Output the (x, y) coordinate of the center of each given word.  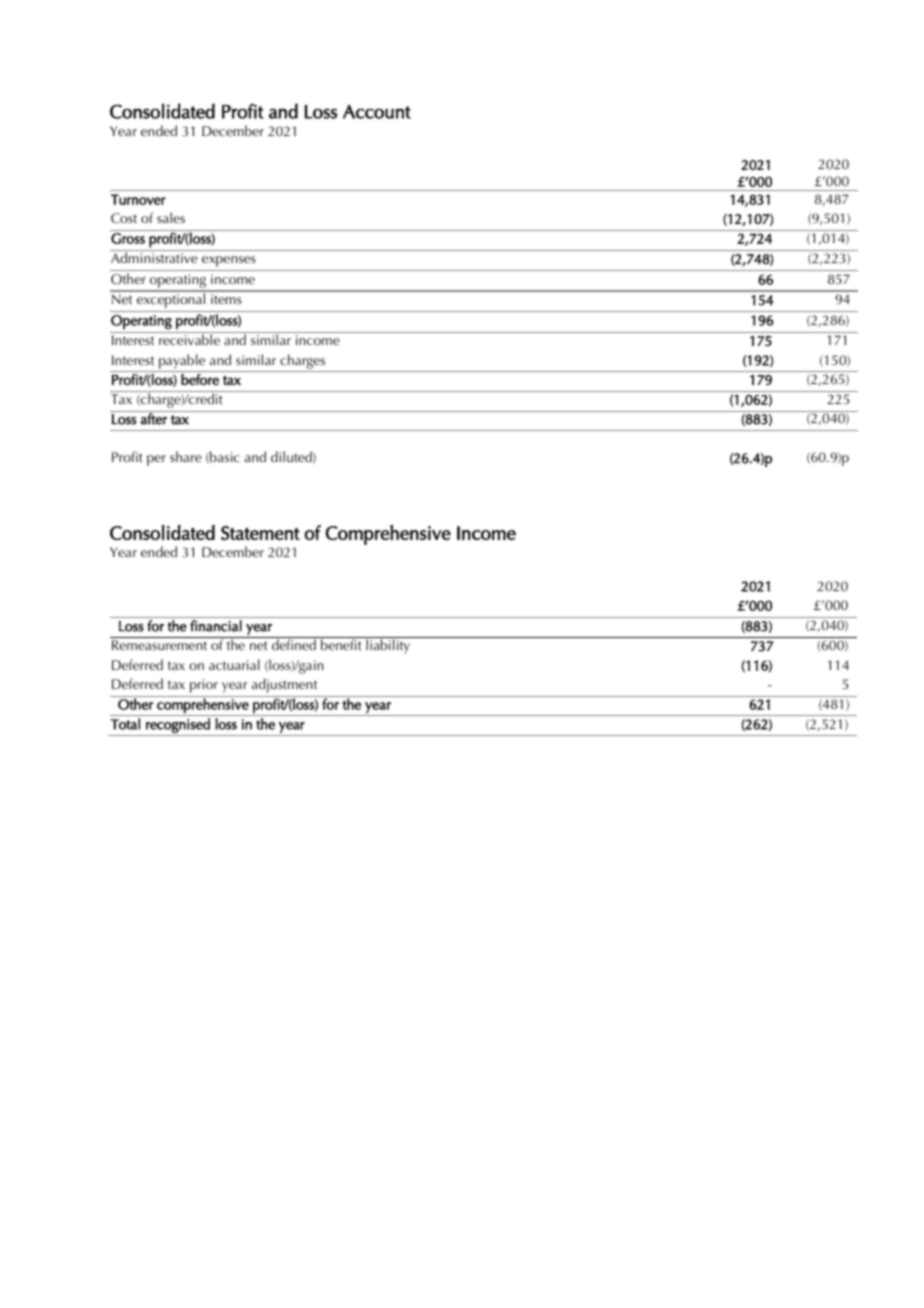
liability (388, 646)
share (186, 456)
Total (125, 724)
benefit (341, 644)
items (226, 299)
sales (171, 217)
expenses (229, 261)
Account (377, 111)
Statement (260, 533)
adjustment (284, 685)
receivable (189, 339)
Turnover (138, 199)
